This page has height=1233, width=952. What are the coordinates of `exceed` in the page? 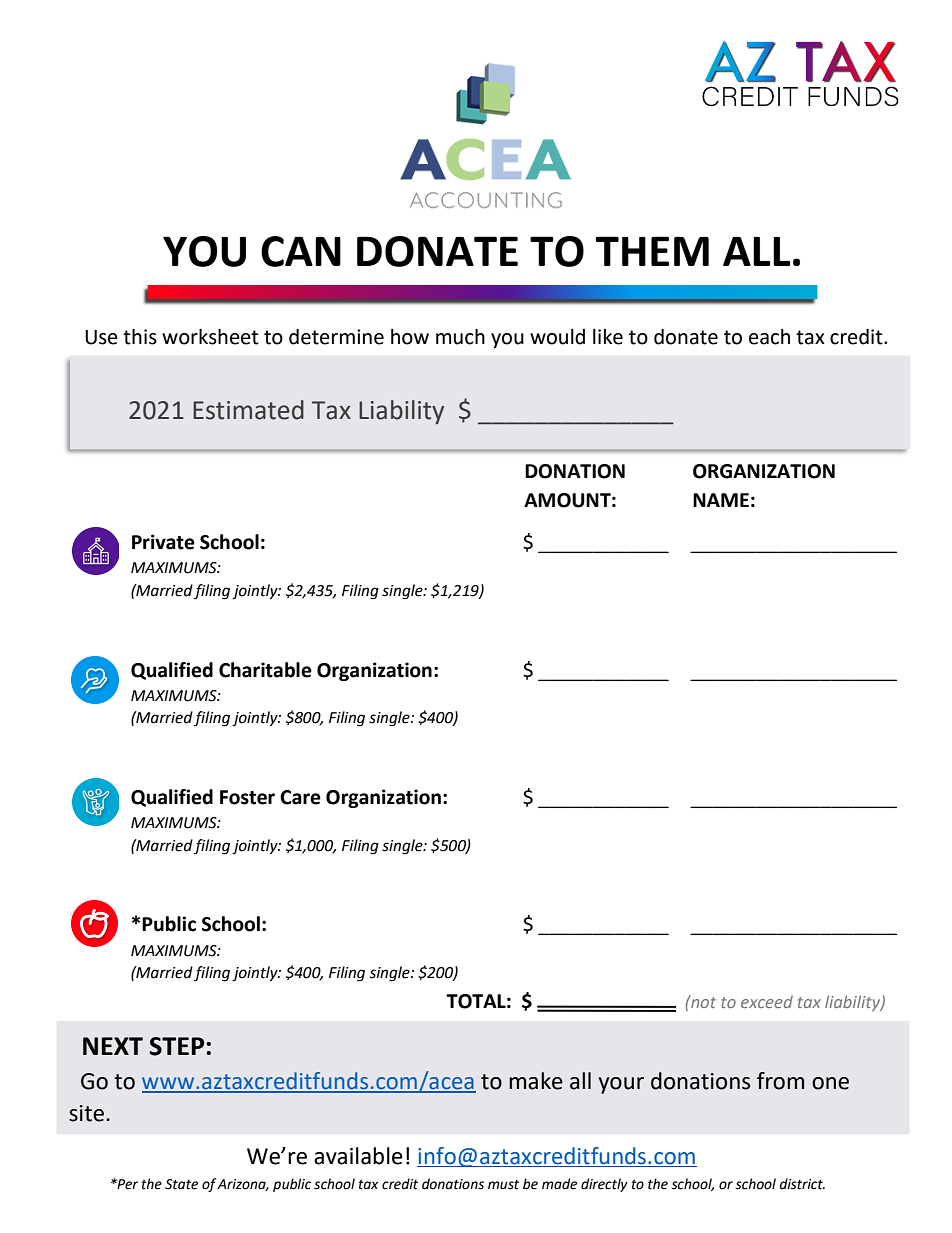 It's located at (767, 1001).
